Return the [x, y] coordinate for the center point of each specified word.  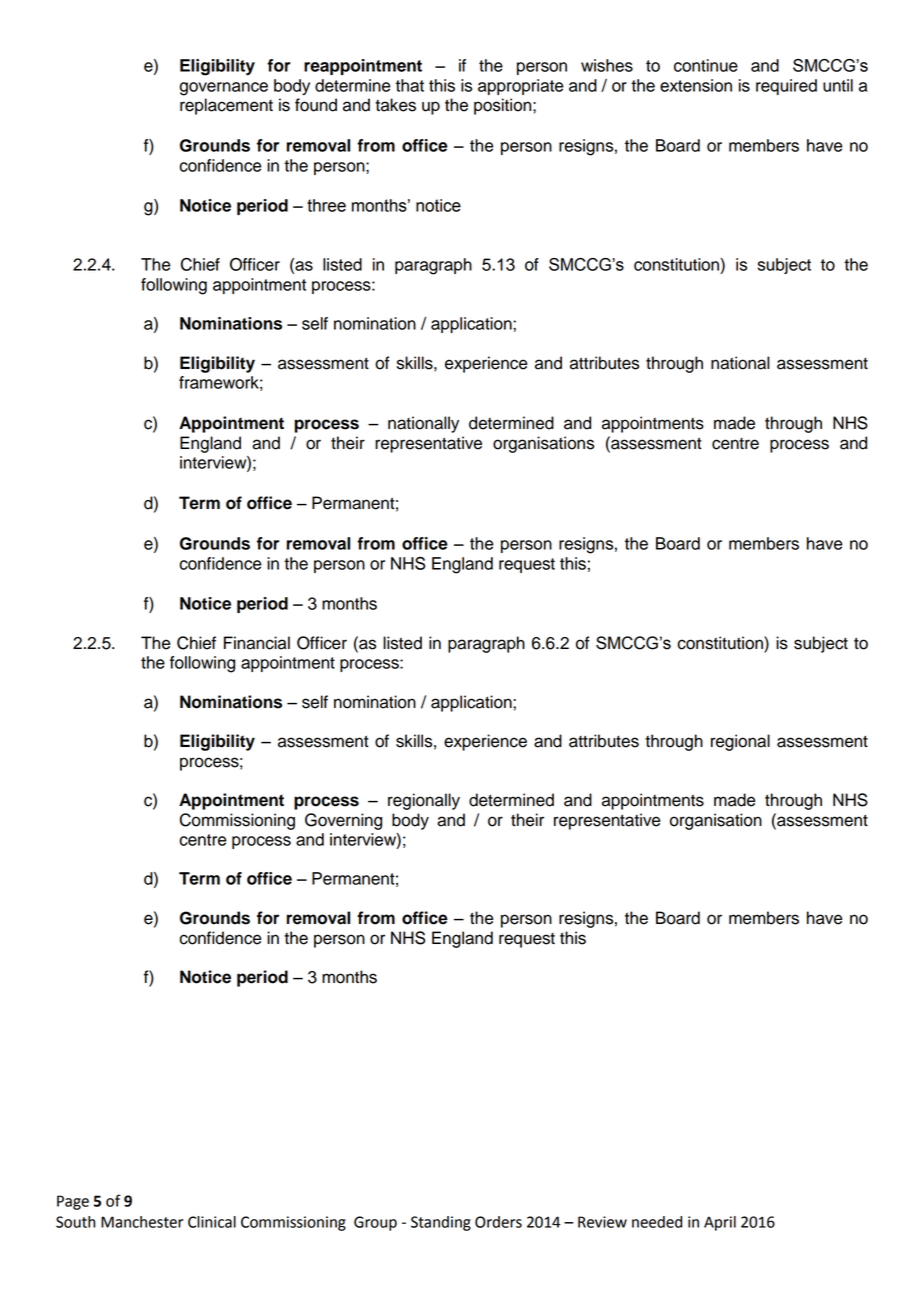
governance [224, 89]
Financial [257, 643]
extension [696, 85]
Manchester [142, 1222]
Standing [441, 1223]
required [786, 87]
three [326, 205]
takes [395, 105]
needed [657, 1222]
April [720, 1223]
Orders [498, 1222]
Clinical [212, 1222]
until [838, 85]
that [410, 85]
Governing [343, 821]
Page [73, 1202]
